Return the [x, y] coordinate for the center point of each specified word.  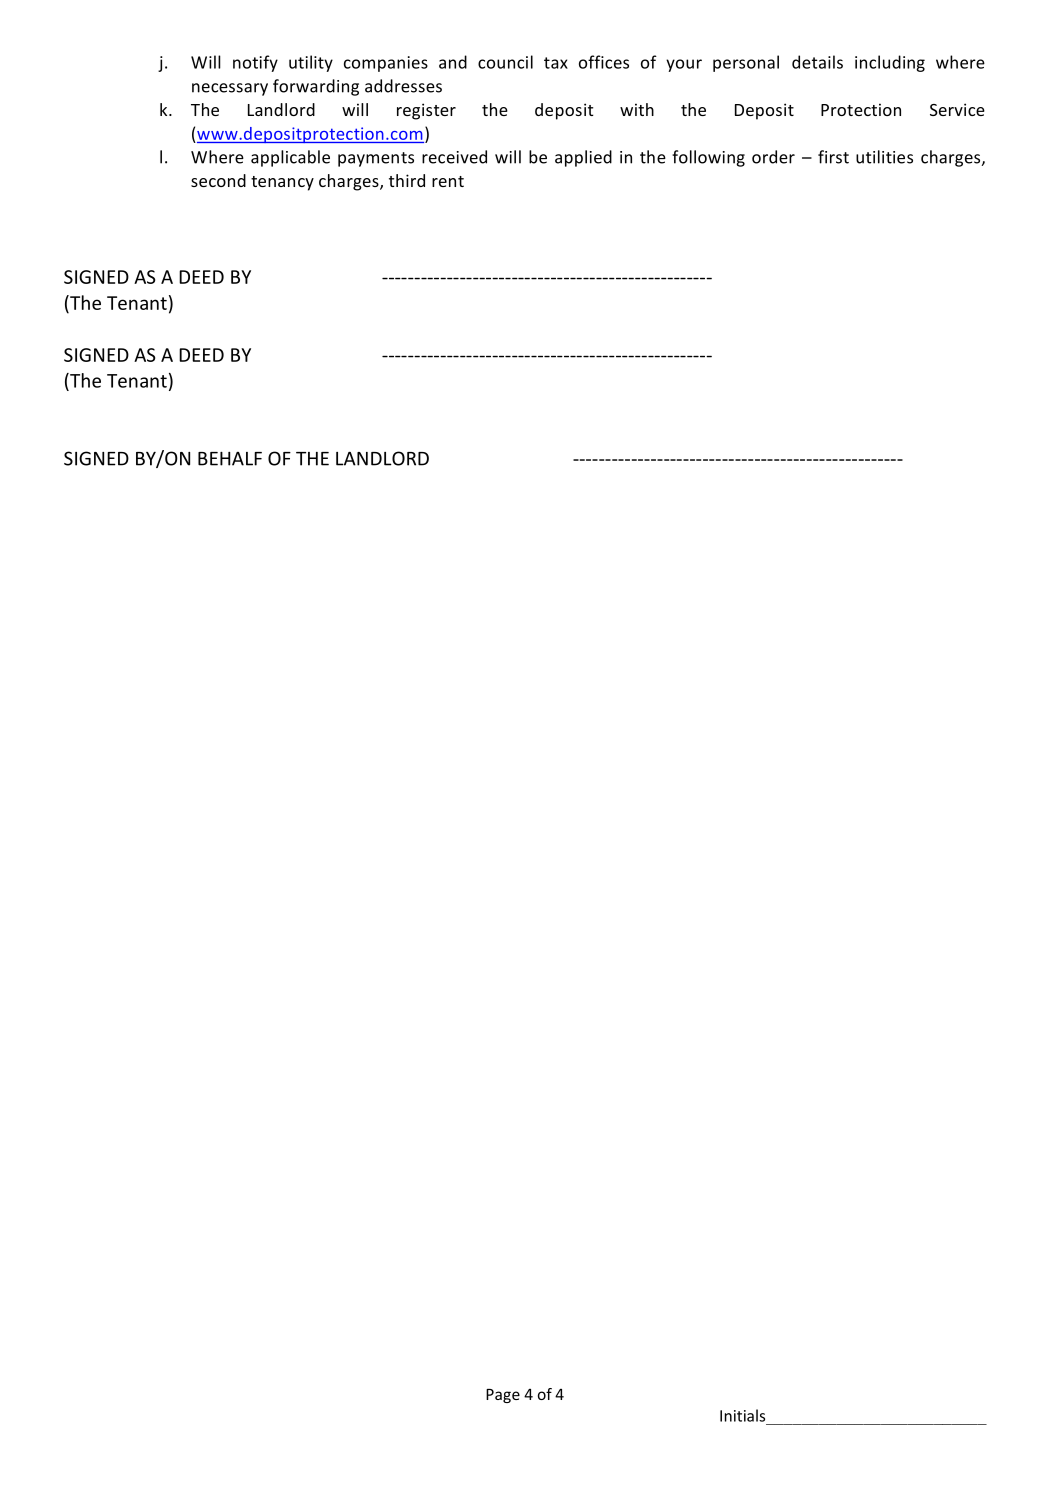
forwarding [316, 87]
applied [583, 158]
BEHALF [230, 459]
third [407, 180]
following [708, 158]
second [218, 180]
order [773, 157]
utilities [884, 157]
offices [604, 62]
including [890, 63]
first [833, 157]
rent [448, 181]
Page [503, 1396]
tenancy [282, 183]
